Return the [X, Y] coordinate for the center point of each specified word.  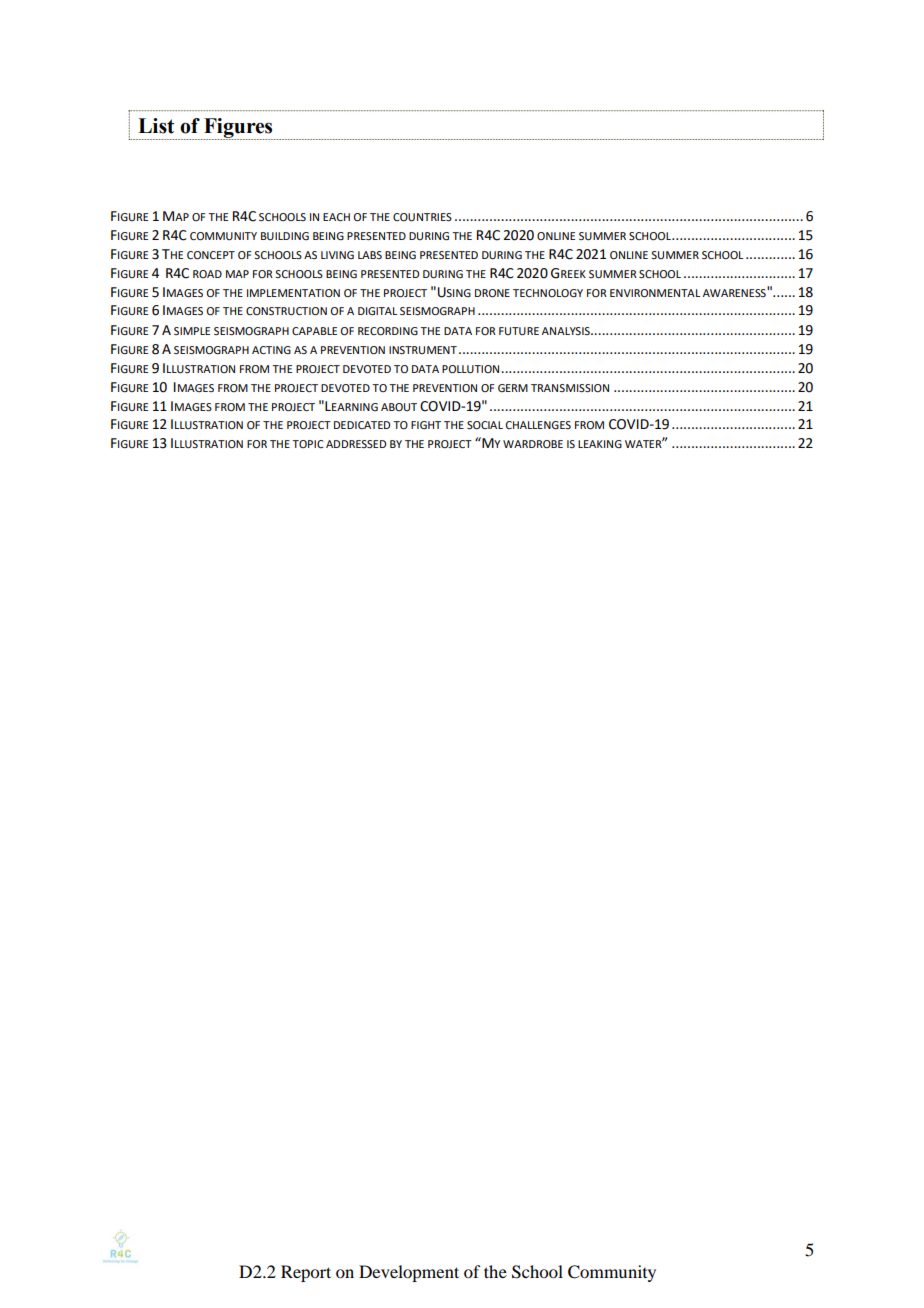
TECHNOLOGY [548, 293]
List [156, 126]
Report [306, 1273]
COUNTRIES [422, 217]
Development [409, 1273]
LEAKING [600, 444]
